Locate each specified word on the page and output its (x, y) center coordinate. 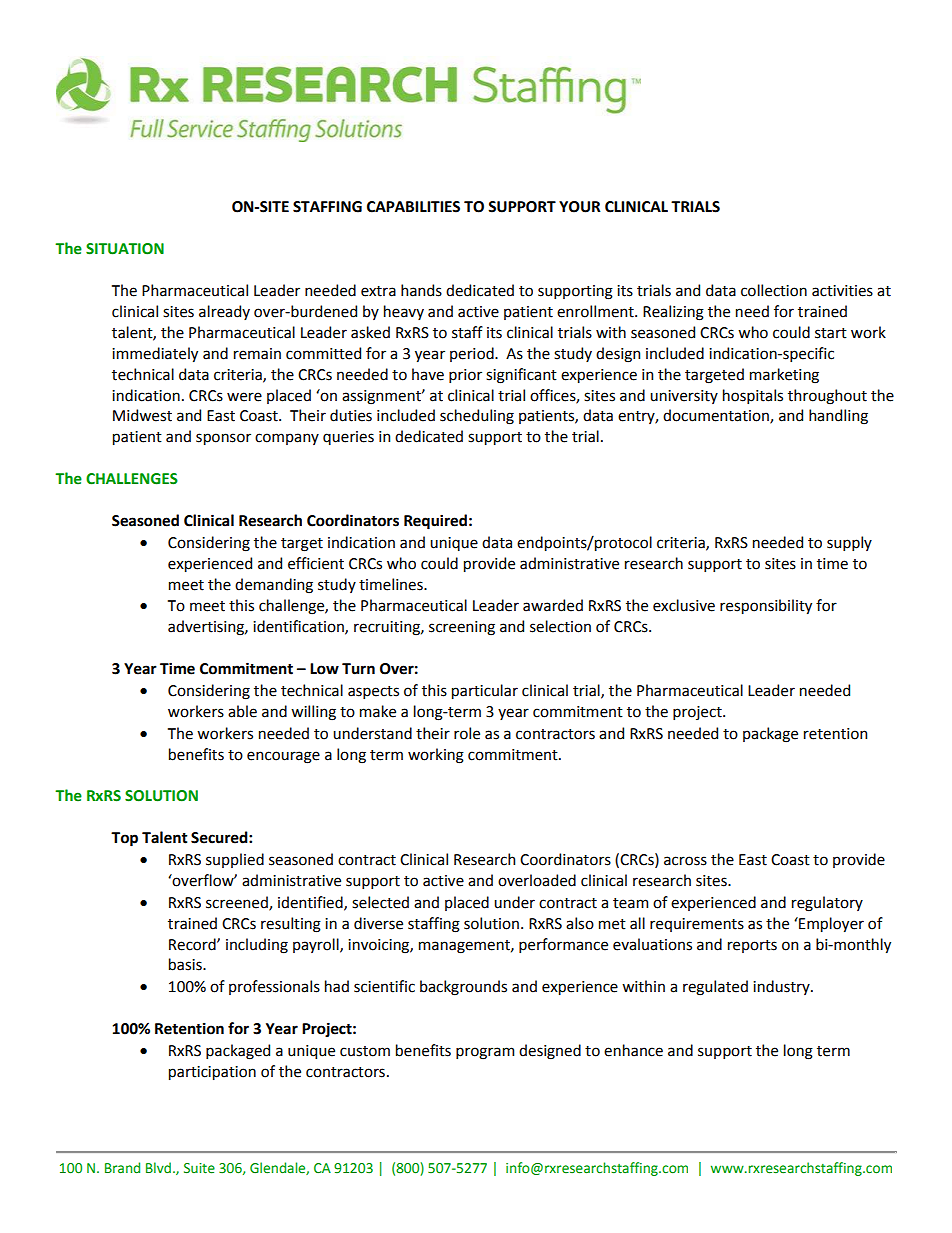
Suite (199, 1168)
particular (485, 691)
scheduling (477, 417)
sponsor (223, 439)
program (485, 1053)
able (242, 711)
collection (774, 290)
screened (238, 903)
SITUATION (125, 249)
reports (752, 946)
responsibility (766, 606)
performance (563, 945)
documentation (717, 416)
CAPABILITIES (413, 207)
